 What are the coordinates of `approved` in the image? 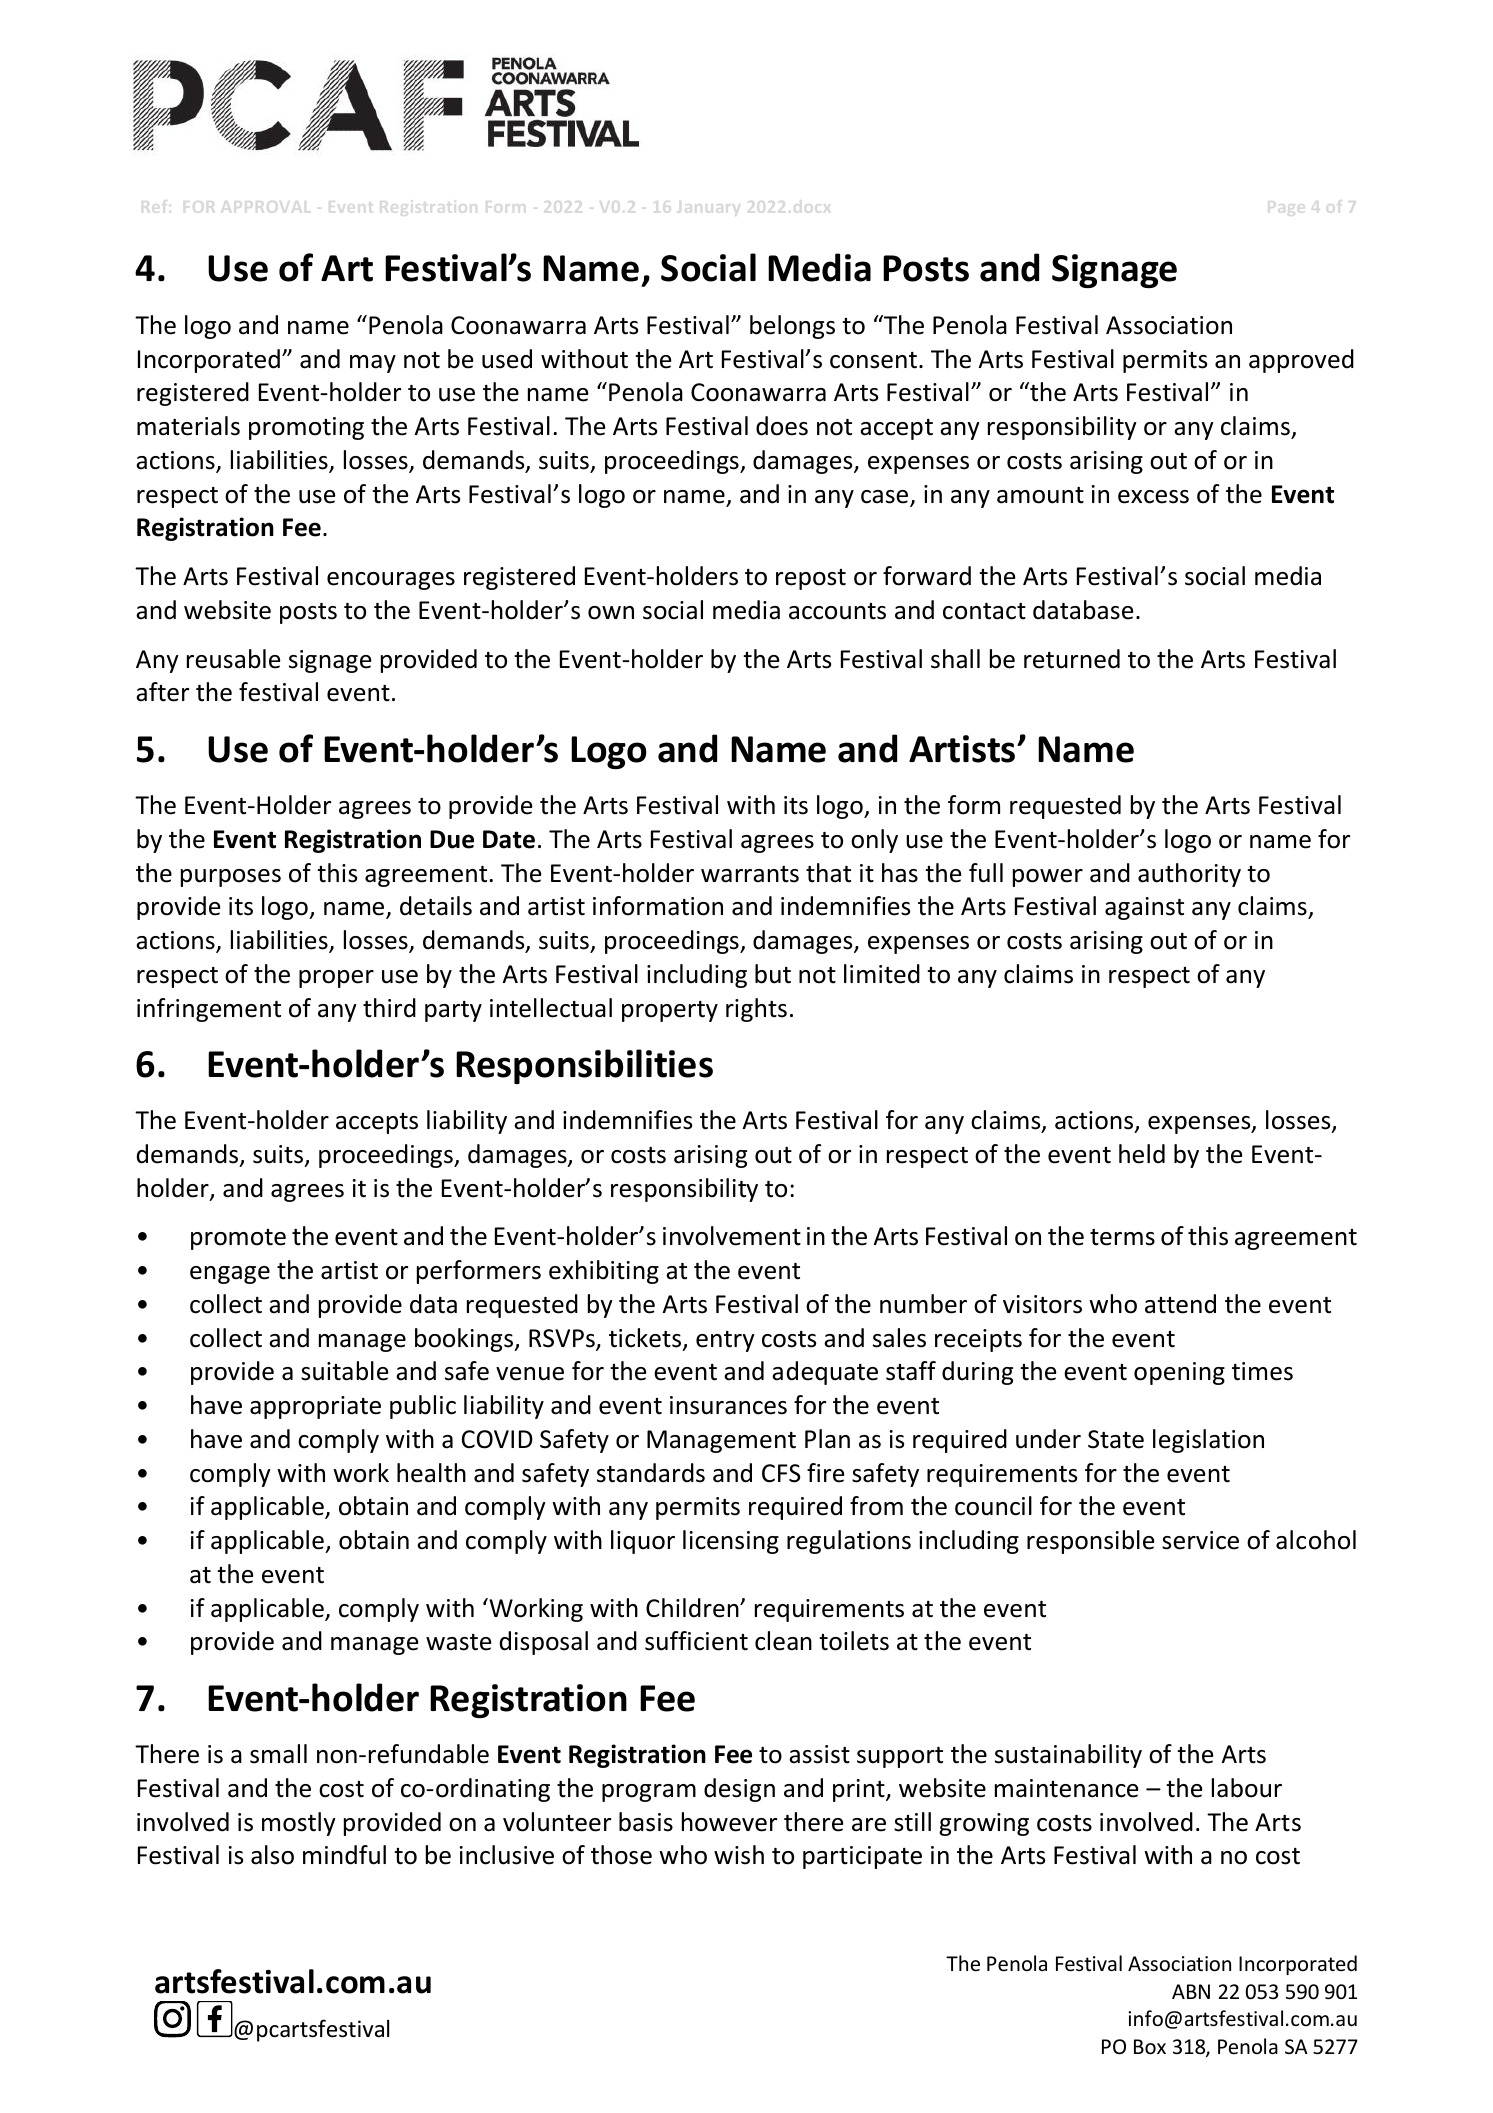 It's located at (1301, 361).
